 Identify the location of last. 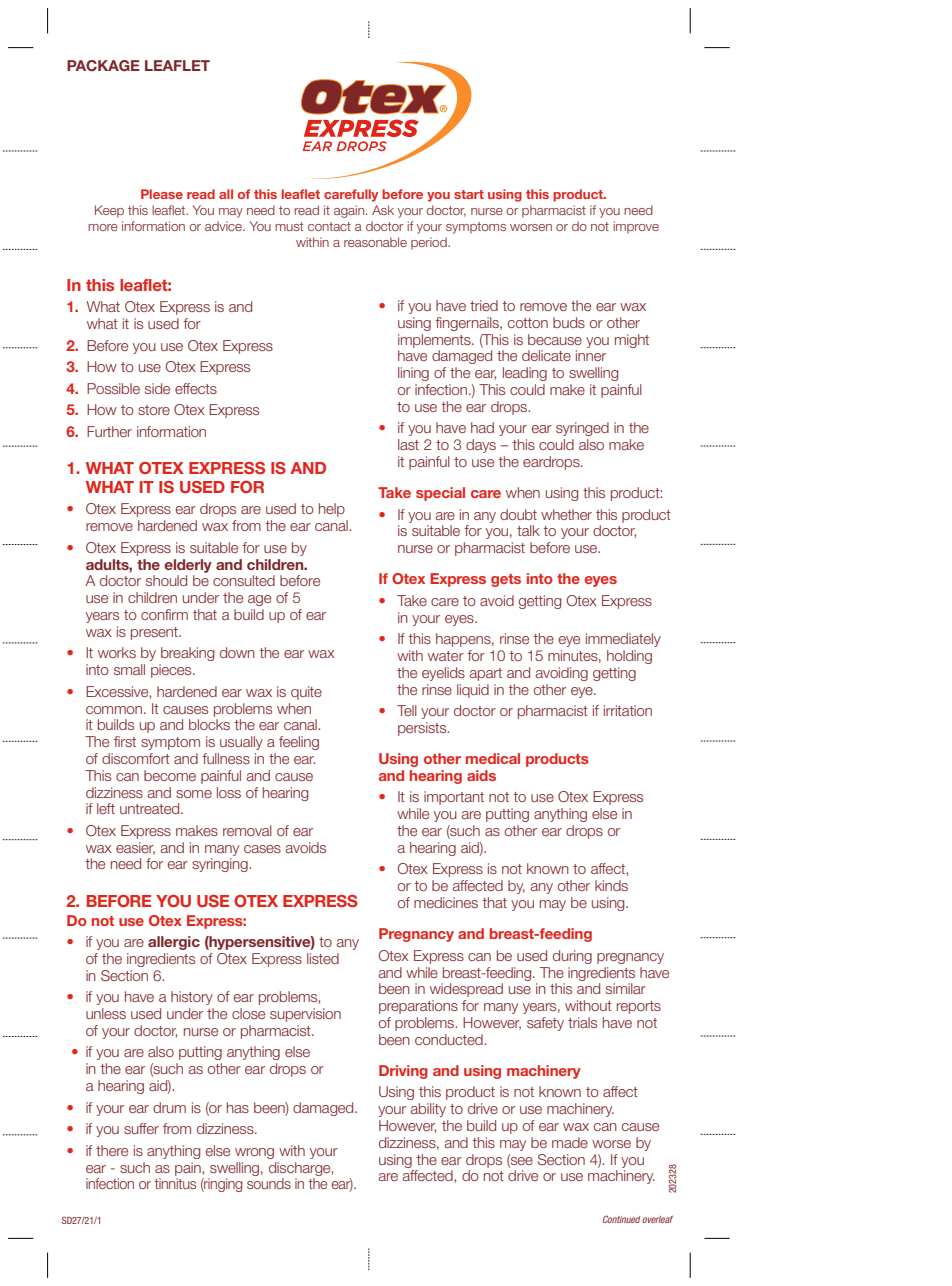
(408, 444).
